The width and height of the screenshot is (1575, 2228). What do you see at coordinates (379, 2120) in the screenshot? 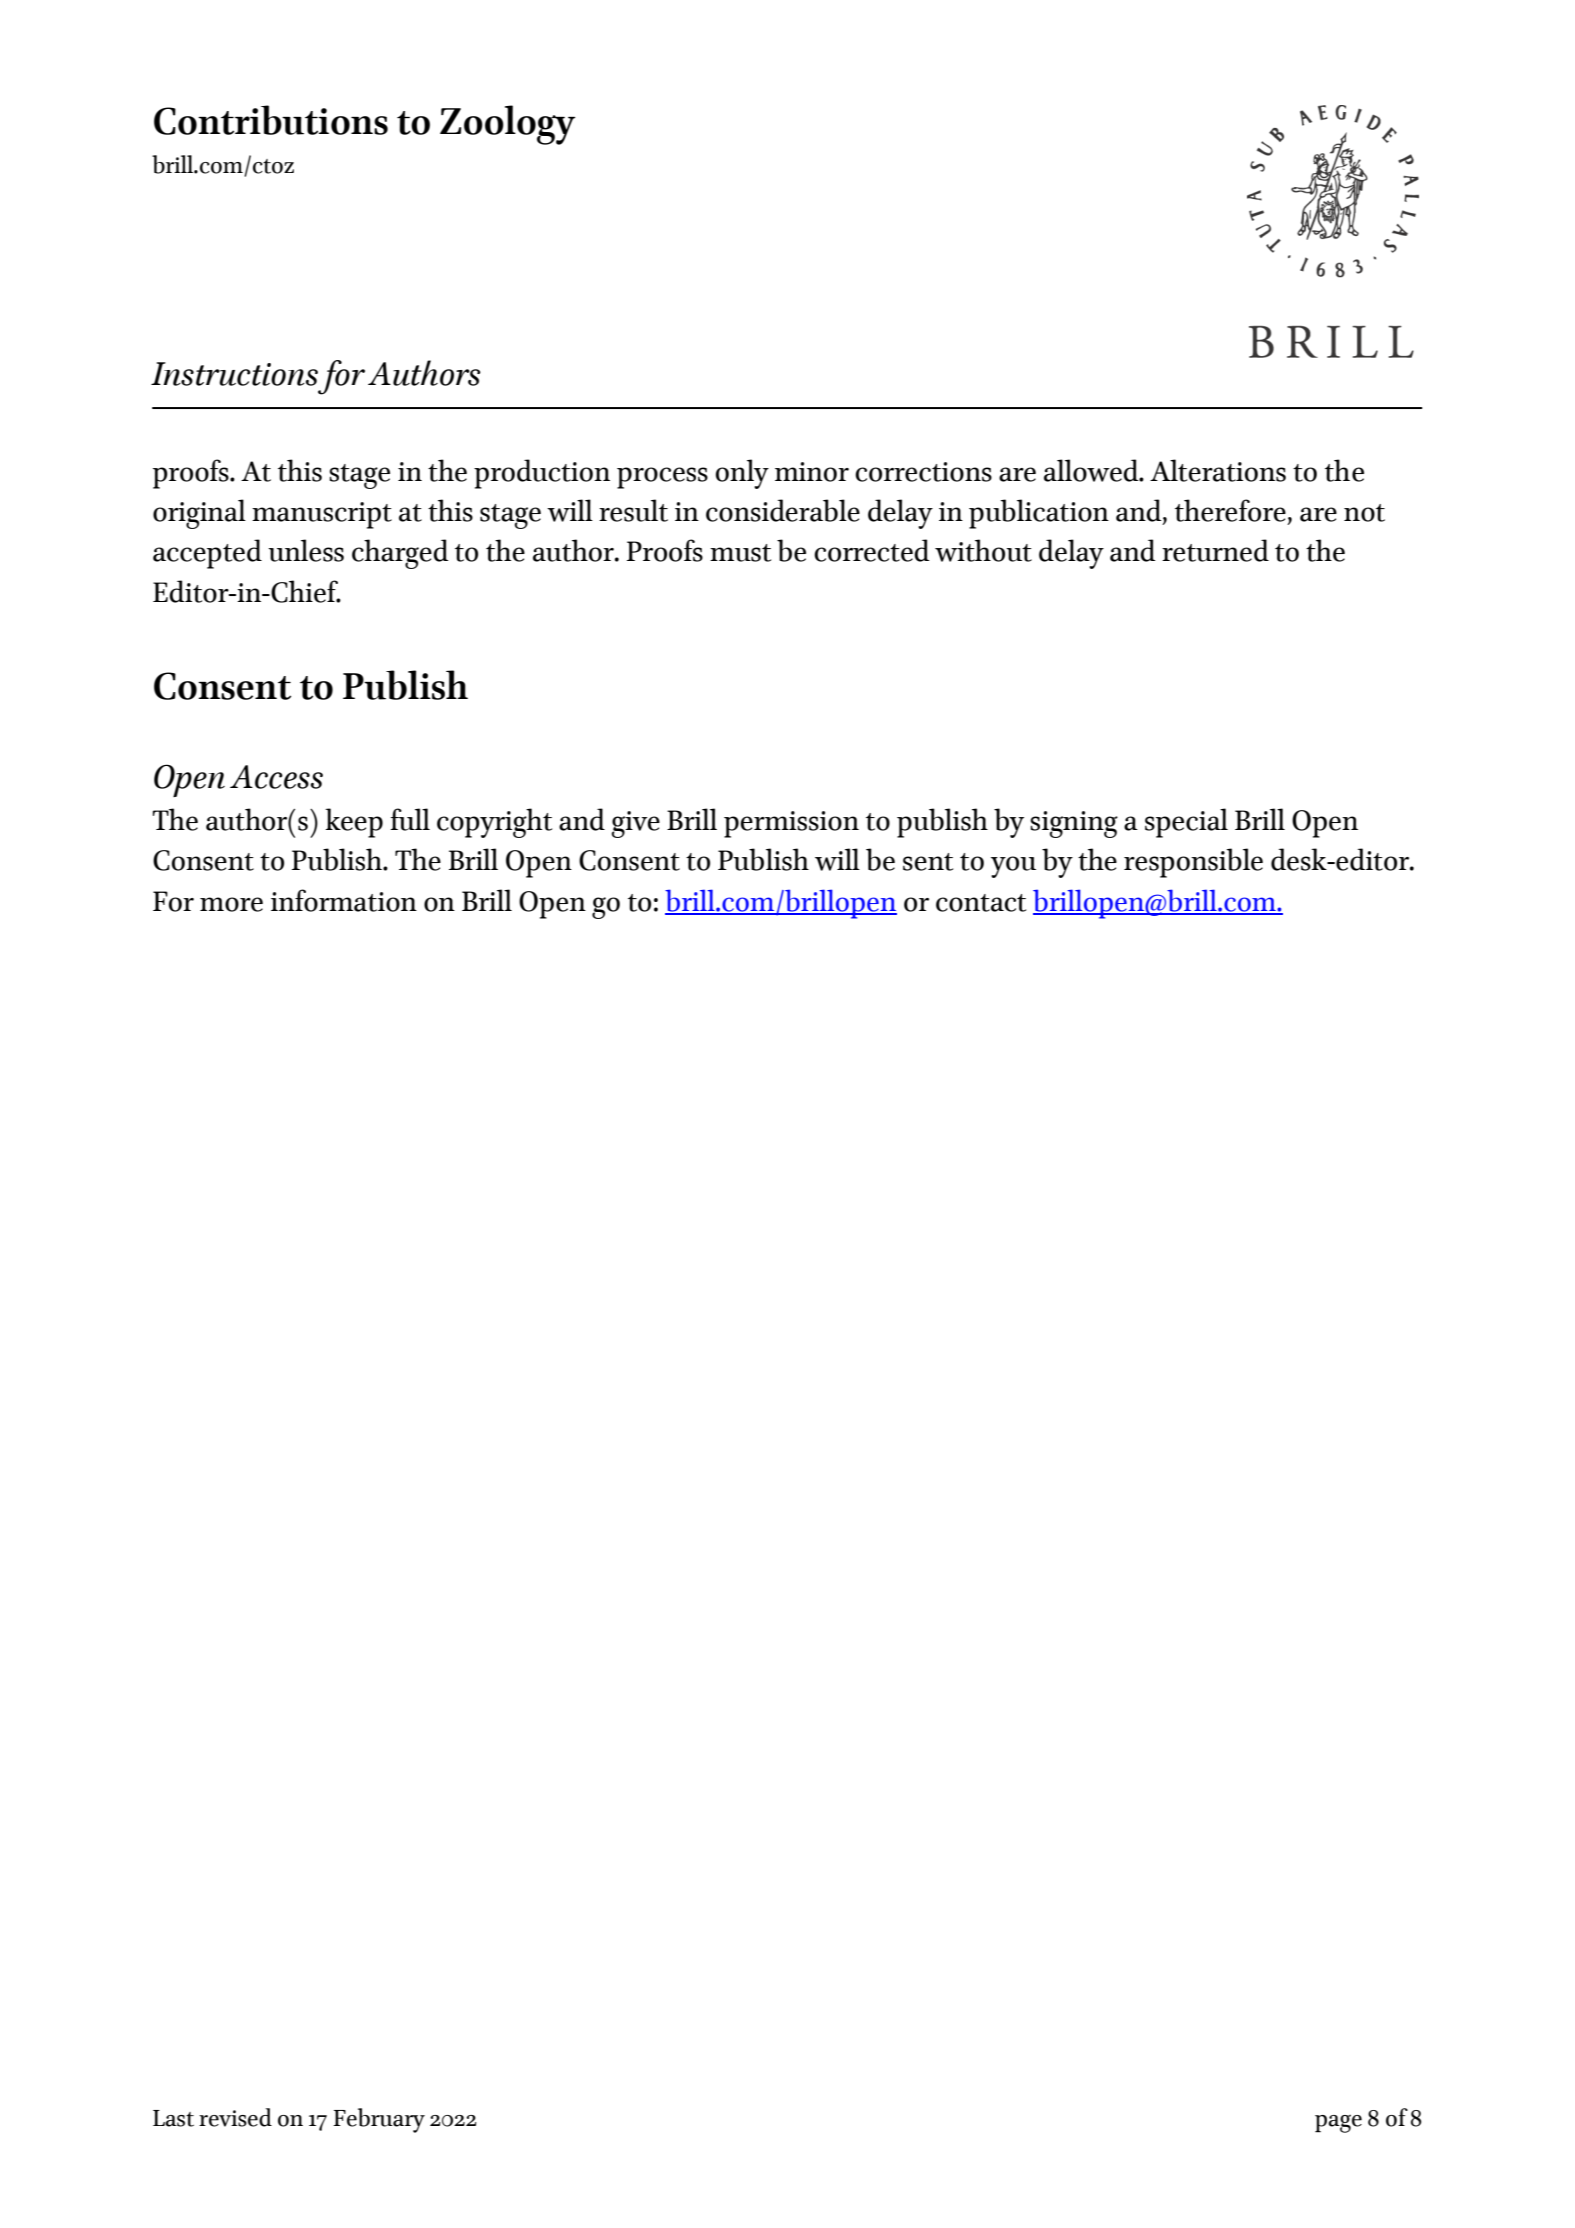
I see `February` at bounding box center [379, 2120].
